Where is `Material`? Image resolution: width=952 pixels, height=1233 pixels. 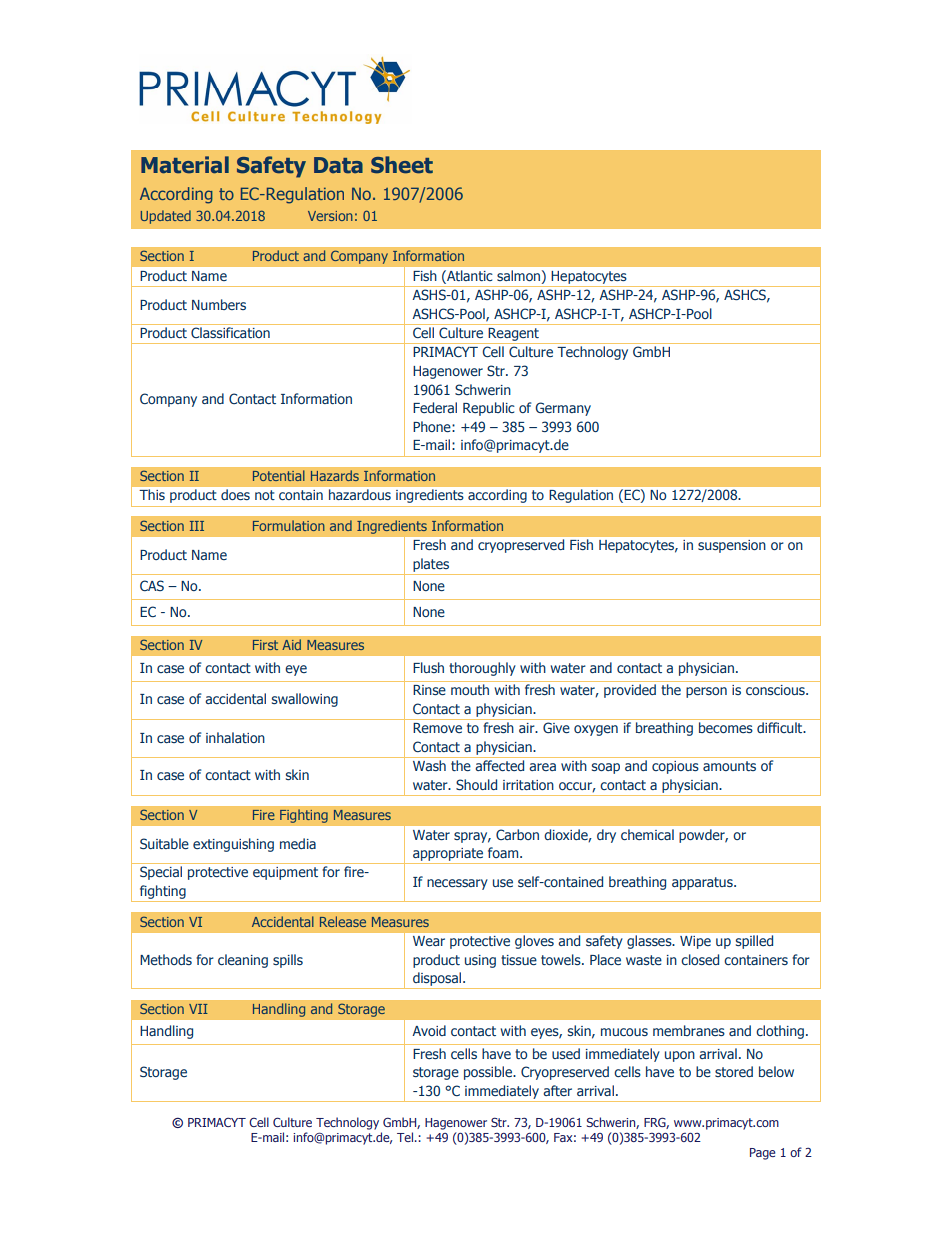 Material is located at coordinates (185, 165).
